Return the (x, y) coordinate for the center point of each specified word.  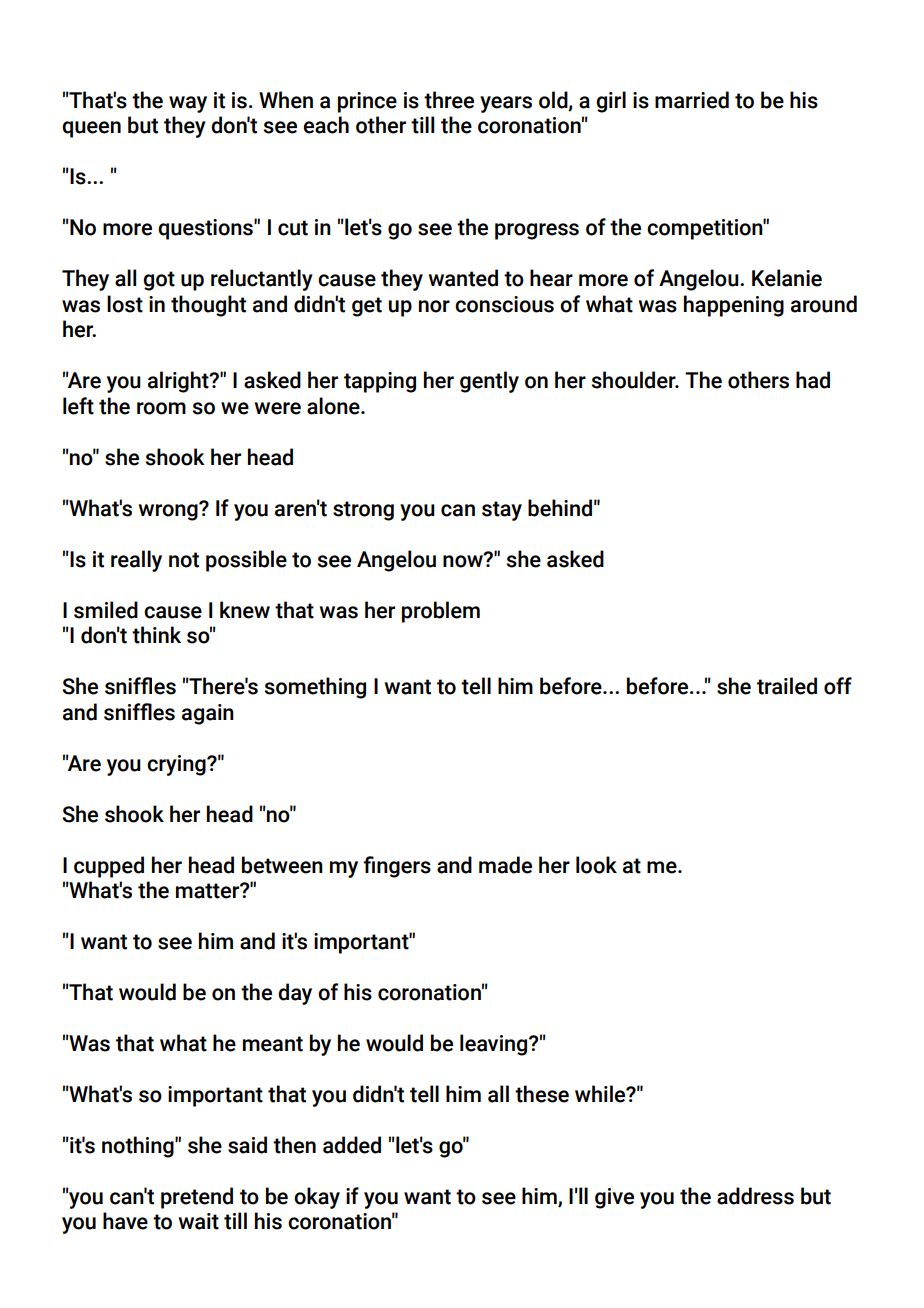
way (188, 104)
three (449, 100)
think (156, 635)
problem (441, 612)
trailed (787, 686)
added (352, 1145)
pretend (197, 1198)
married (692, 100)
